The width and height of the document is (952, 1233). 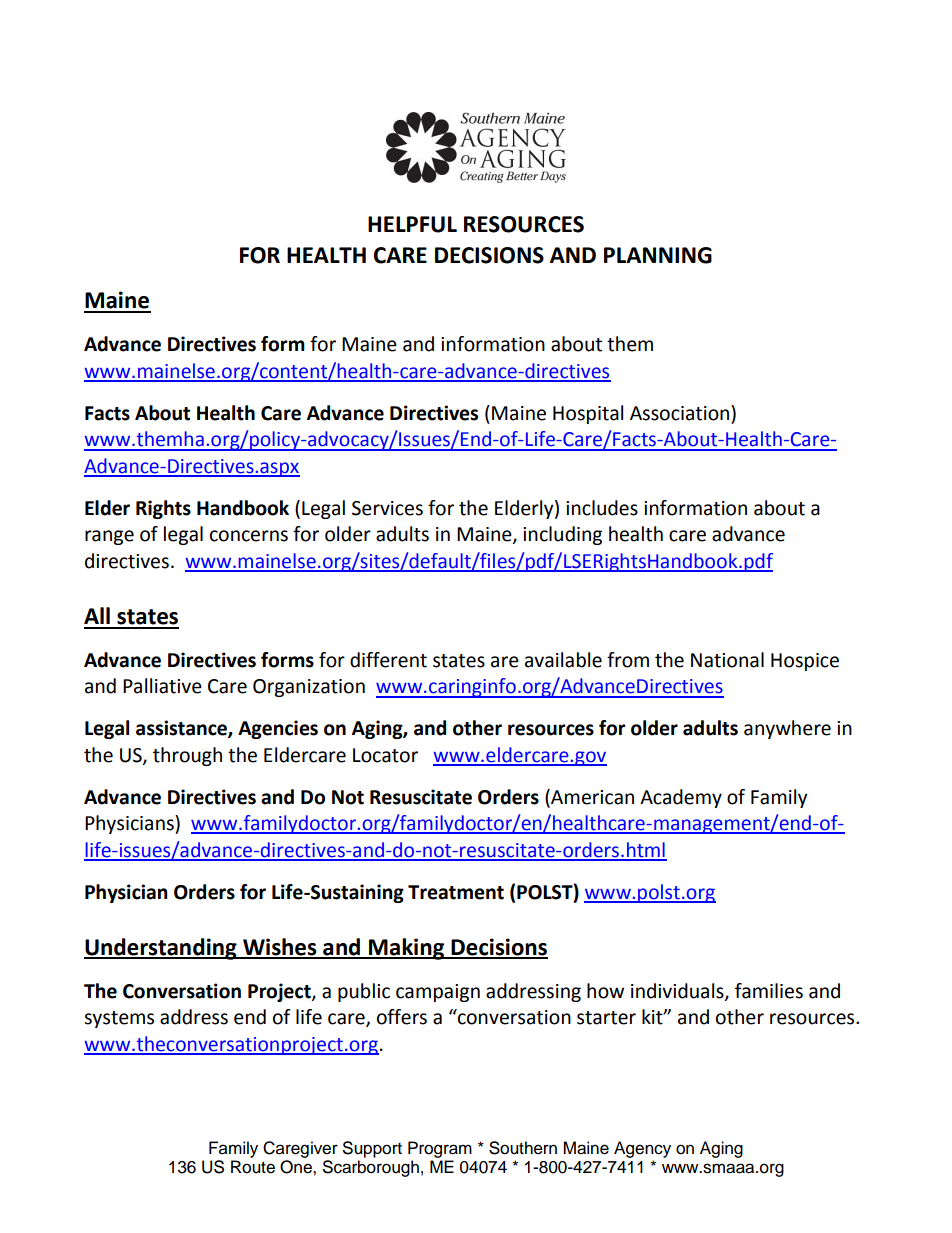 What do you see at coordinates (658, 255) in the document?
I see `PLANNING` at bounding box center [658, 255].
